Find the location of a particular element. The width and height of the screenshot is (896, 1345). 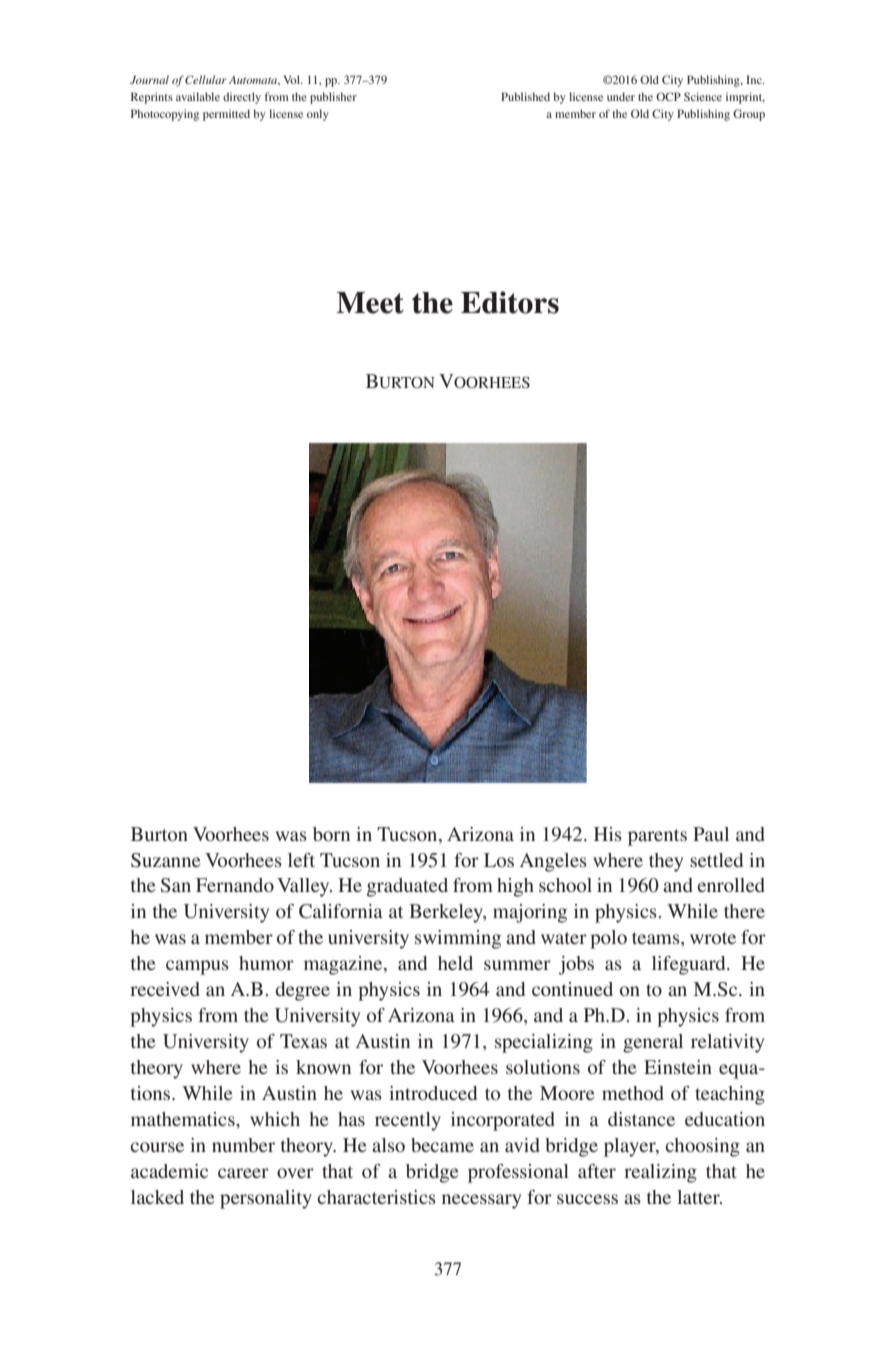

career is located at coordinates (243, 1173).
